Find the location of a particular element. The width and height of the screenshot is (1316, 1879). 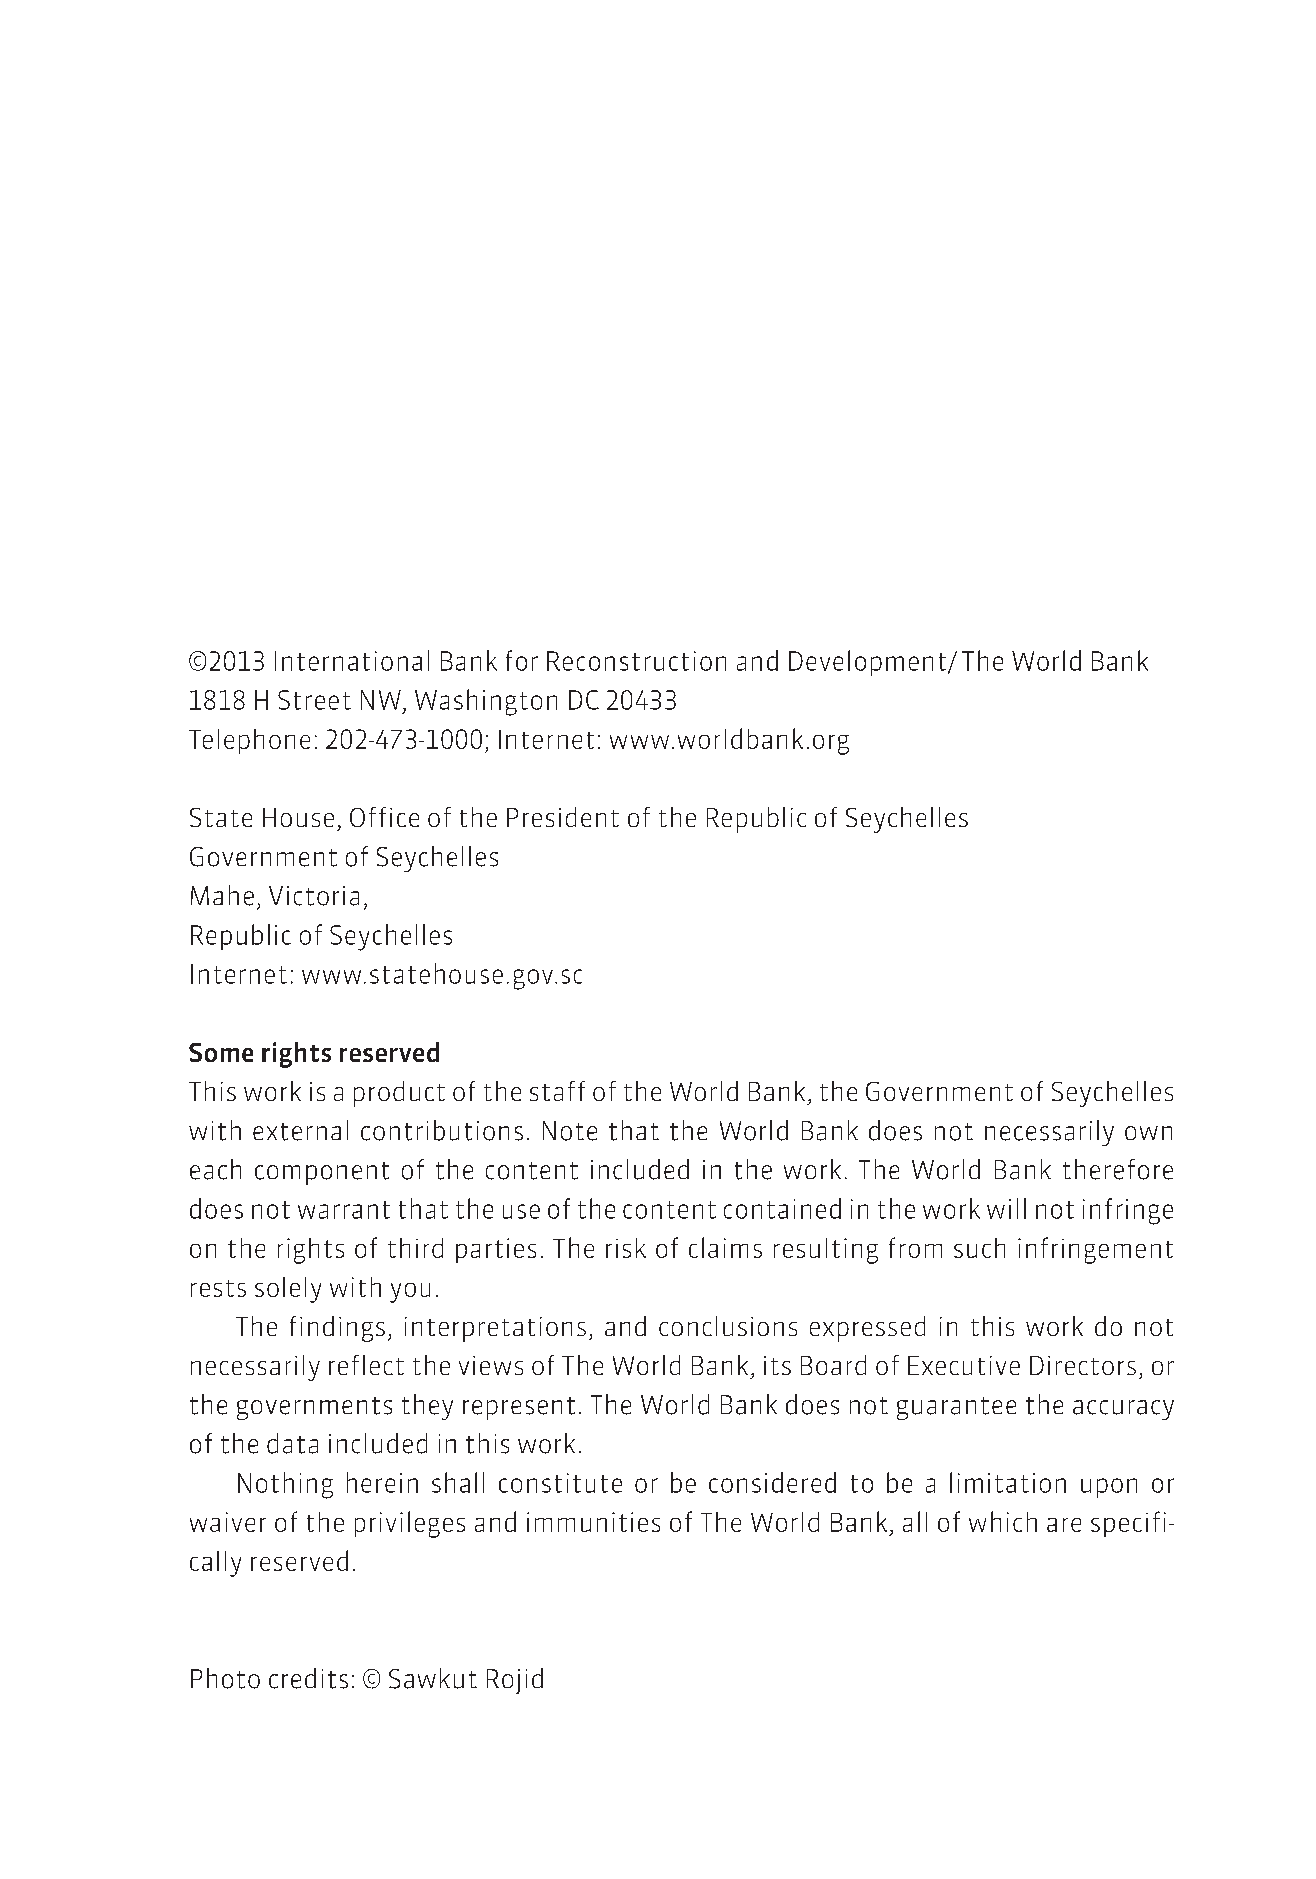

solely is located at coordinates (288, 1290).
